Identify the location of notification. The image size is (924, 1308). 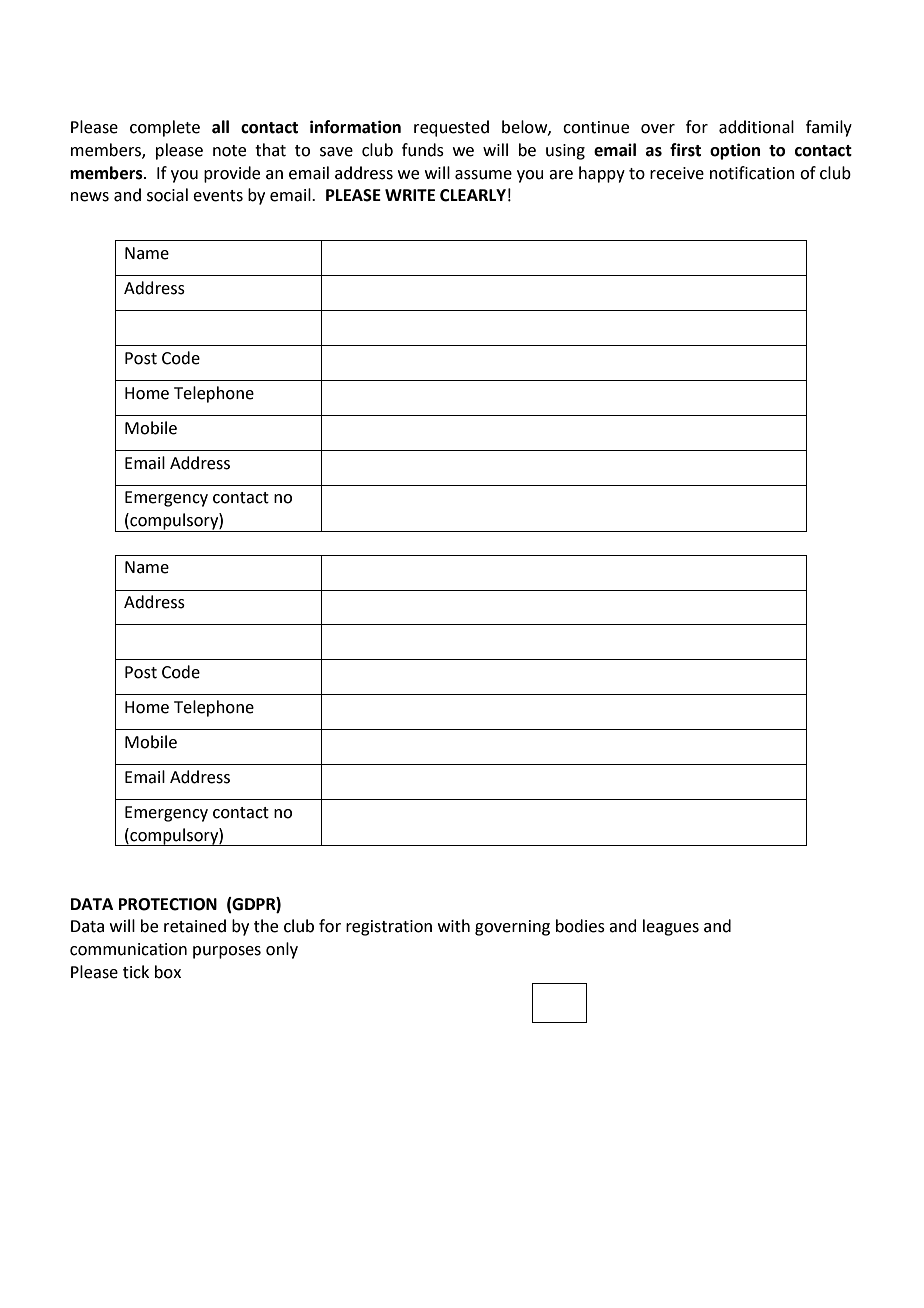
(752, 173).
